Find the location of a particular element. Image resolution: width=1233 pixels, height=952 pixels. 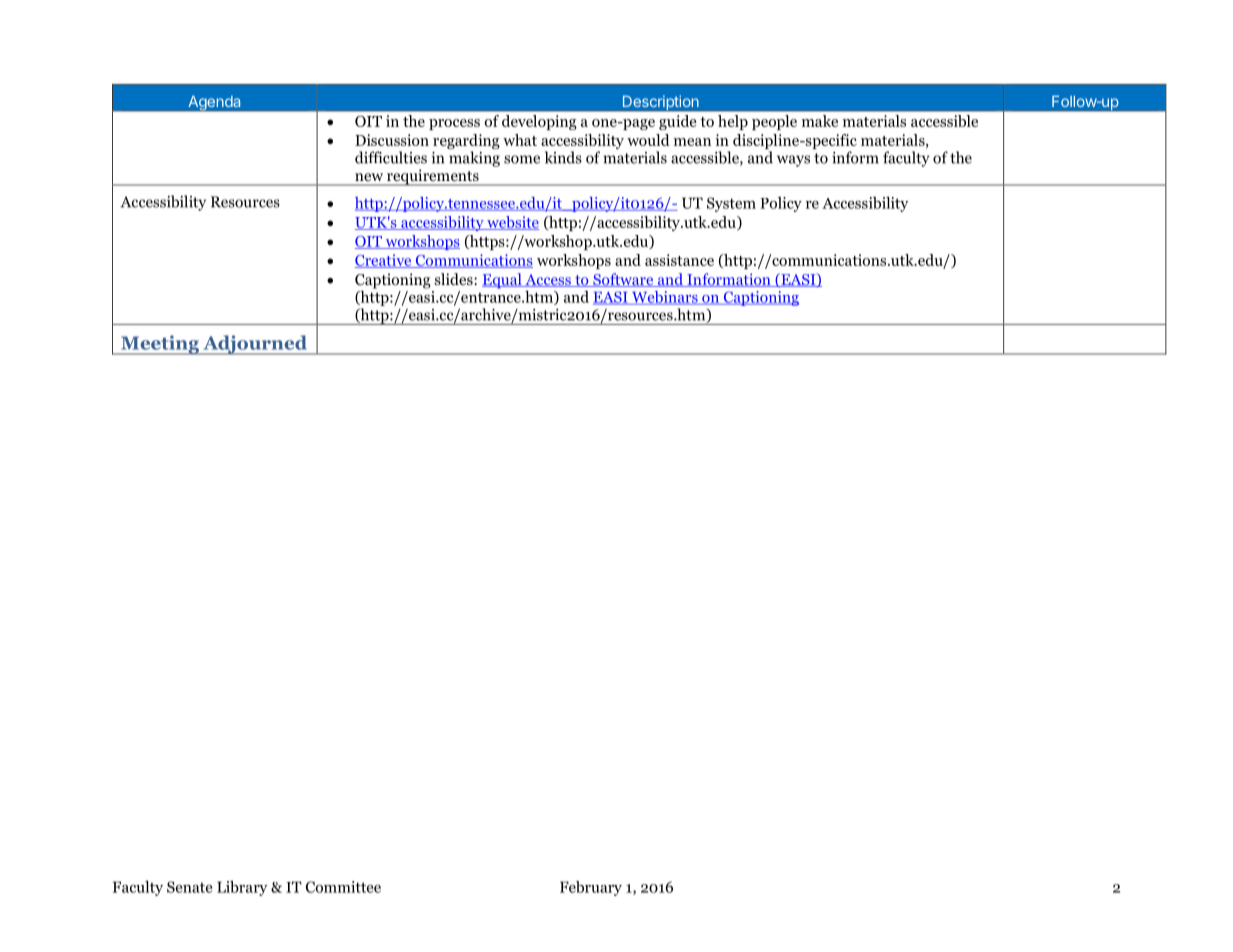

Committee is located at coordinates (343, 887).
